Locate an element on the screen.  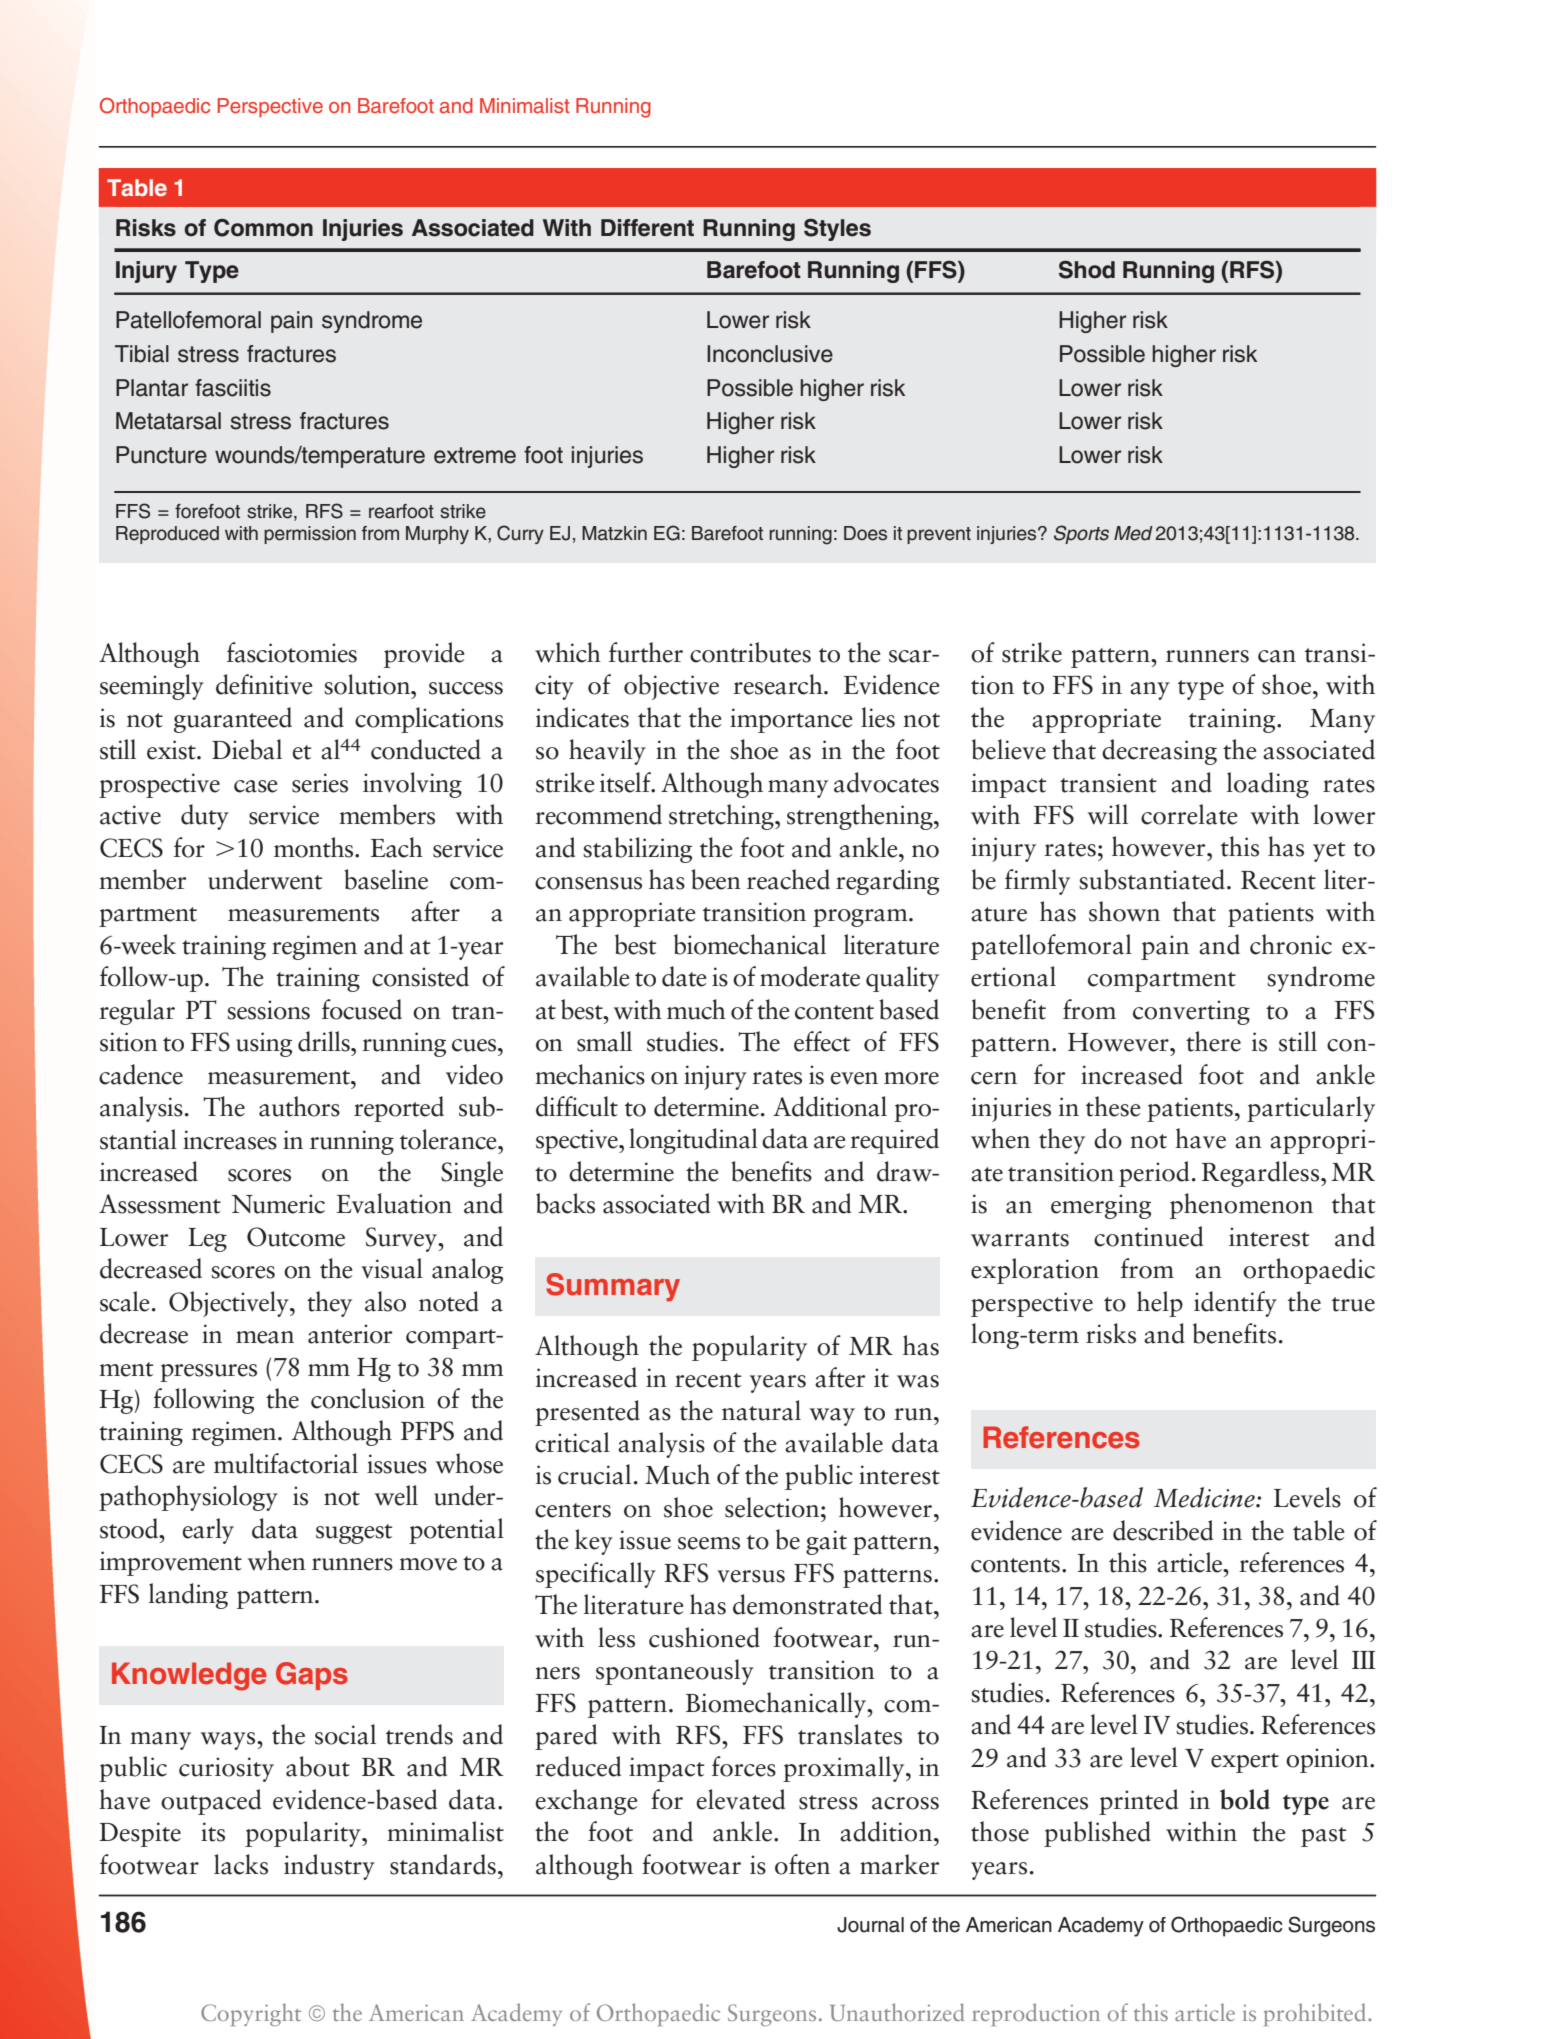
Journal is located at coordinates (870, 1925).
